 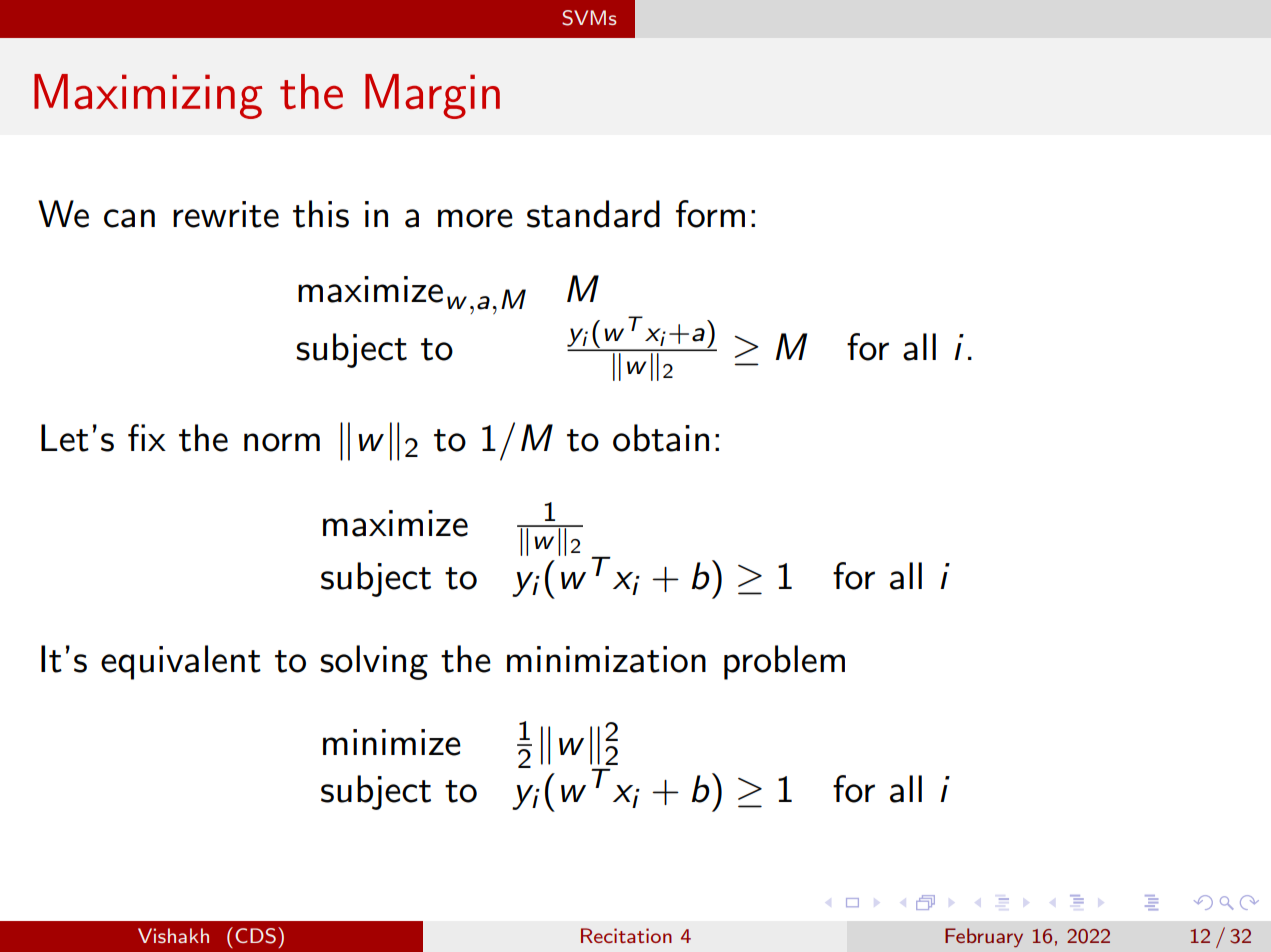 What do you see at coordinates (784, 662) in the screenshot?
I see `problem` at bounding box center [784, 662].
